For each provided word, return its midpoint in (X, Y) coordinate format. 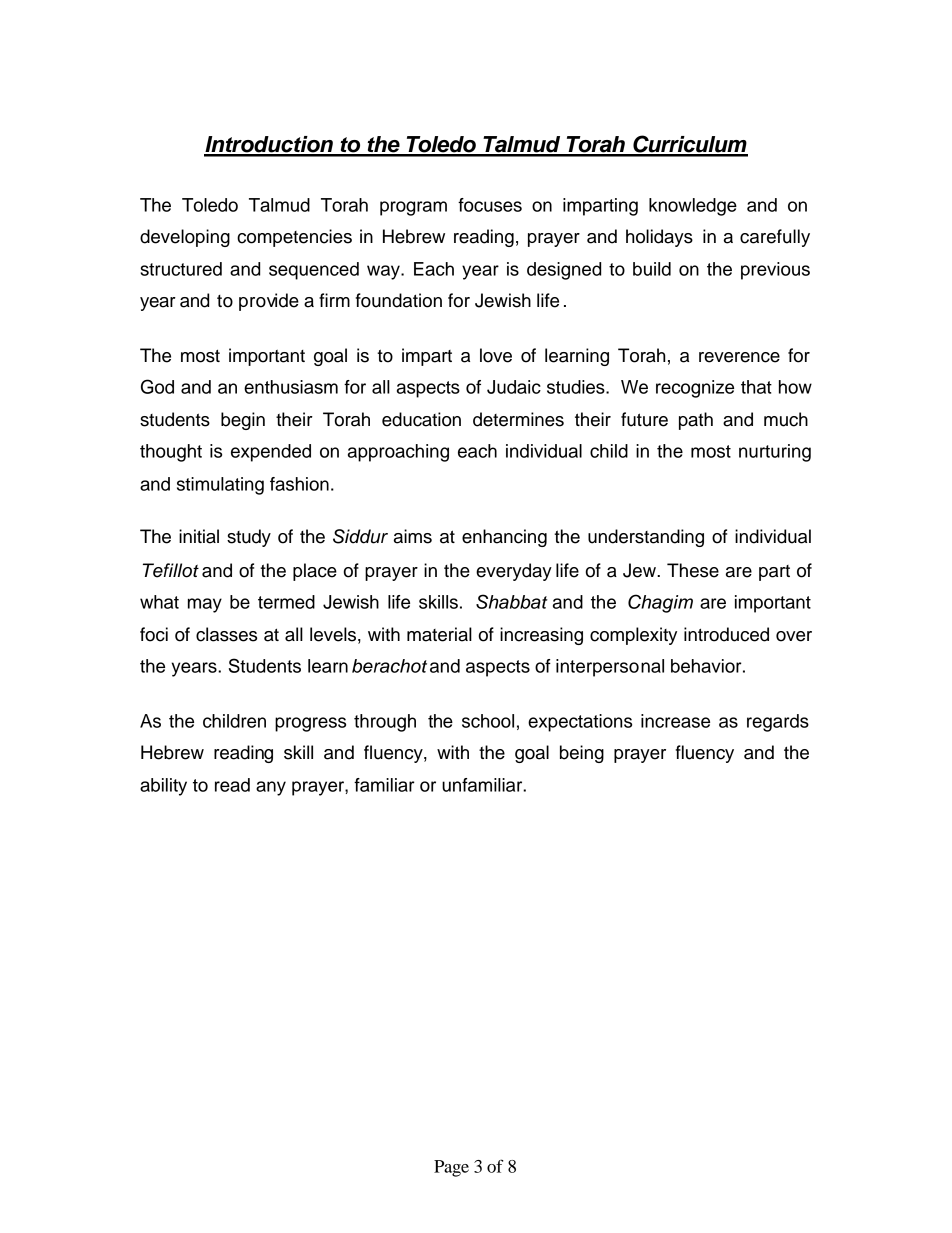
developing (185, 238)
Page (451, 1168)
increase (675, 721)
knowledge (693, 207)
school (488, 721)
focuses (490, 205)
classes (226, 634)
